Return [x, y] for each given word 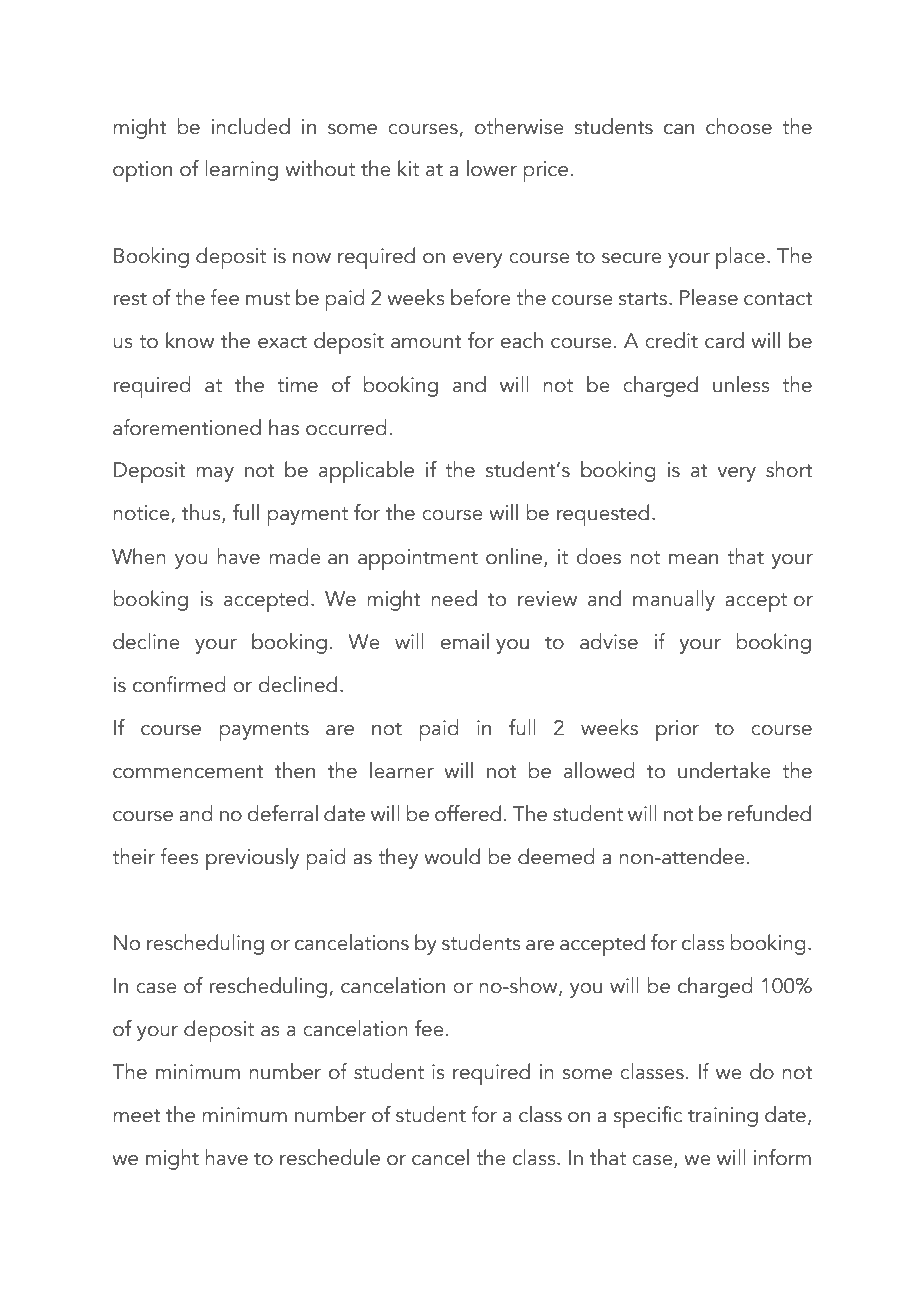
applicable [366, 472]
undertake [724, 770]
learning [241, 170]
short [789, 469]
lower [492, 168]
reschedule [330, 1157]
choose [739, 126]
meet [137, 1116]
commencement [188, 772]
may [215, 474]
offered [468, 813]
